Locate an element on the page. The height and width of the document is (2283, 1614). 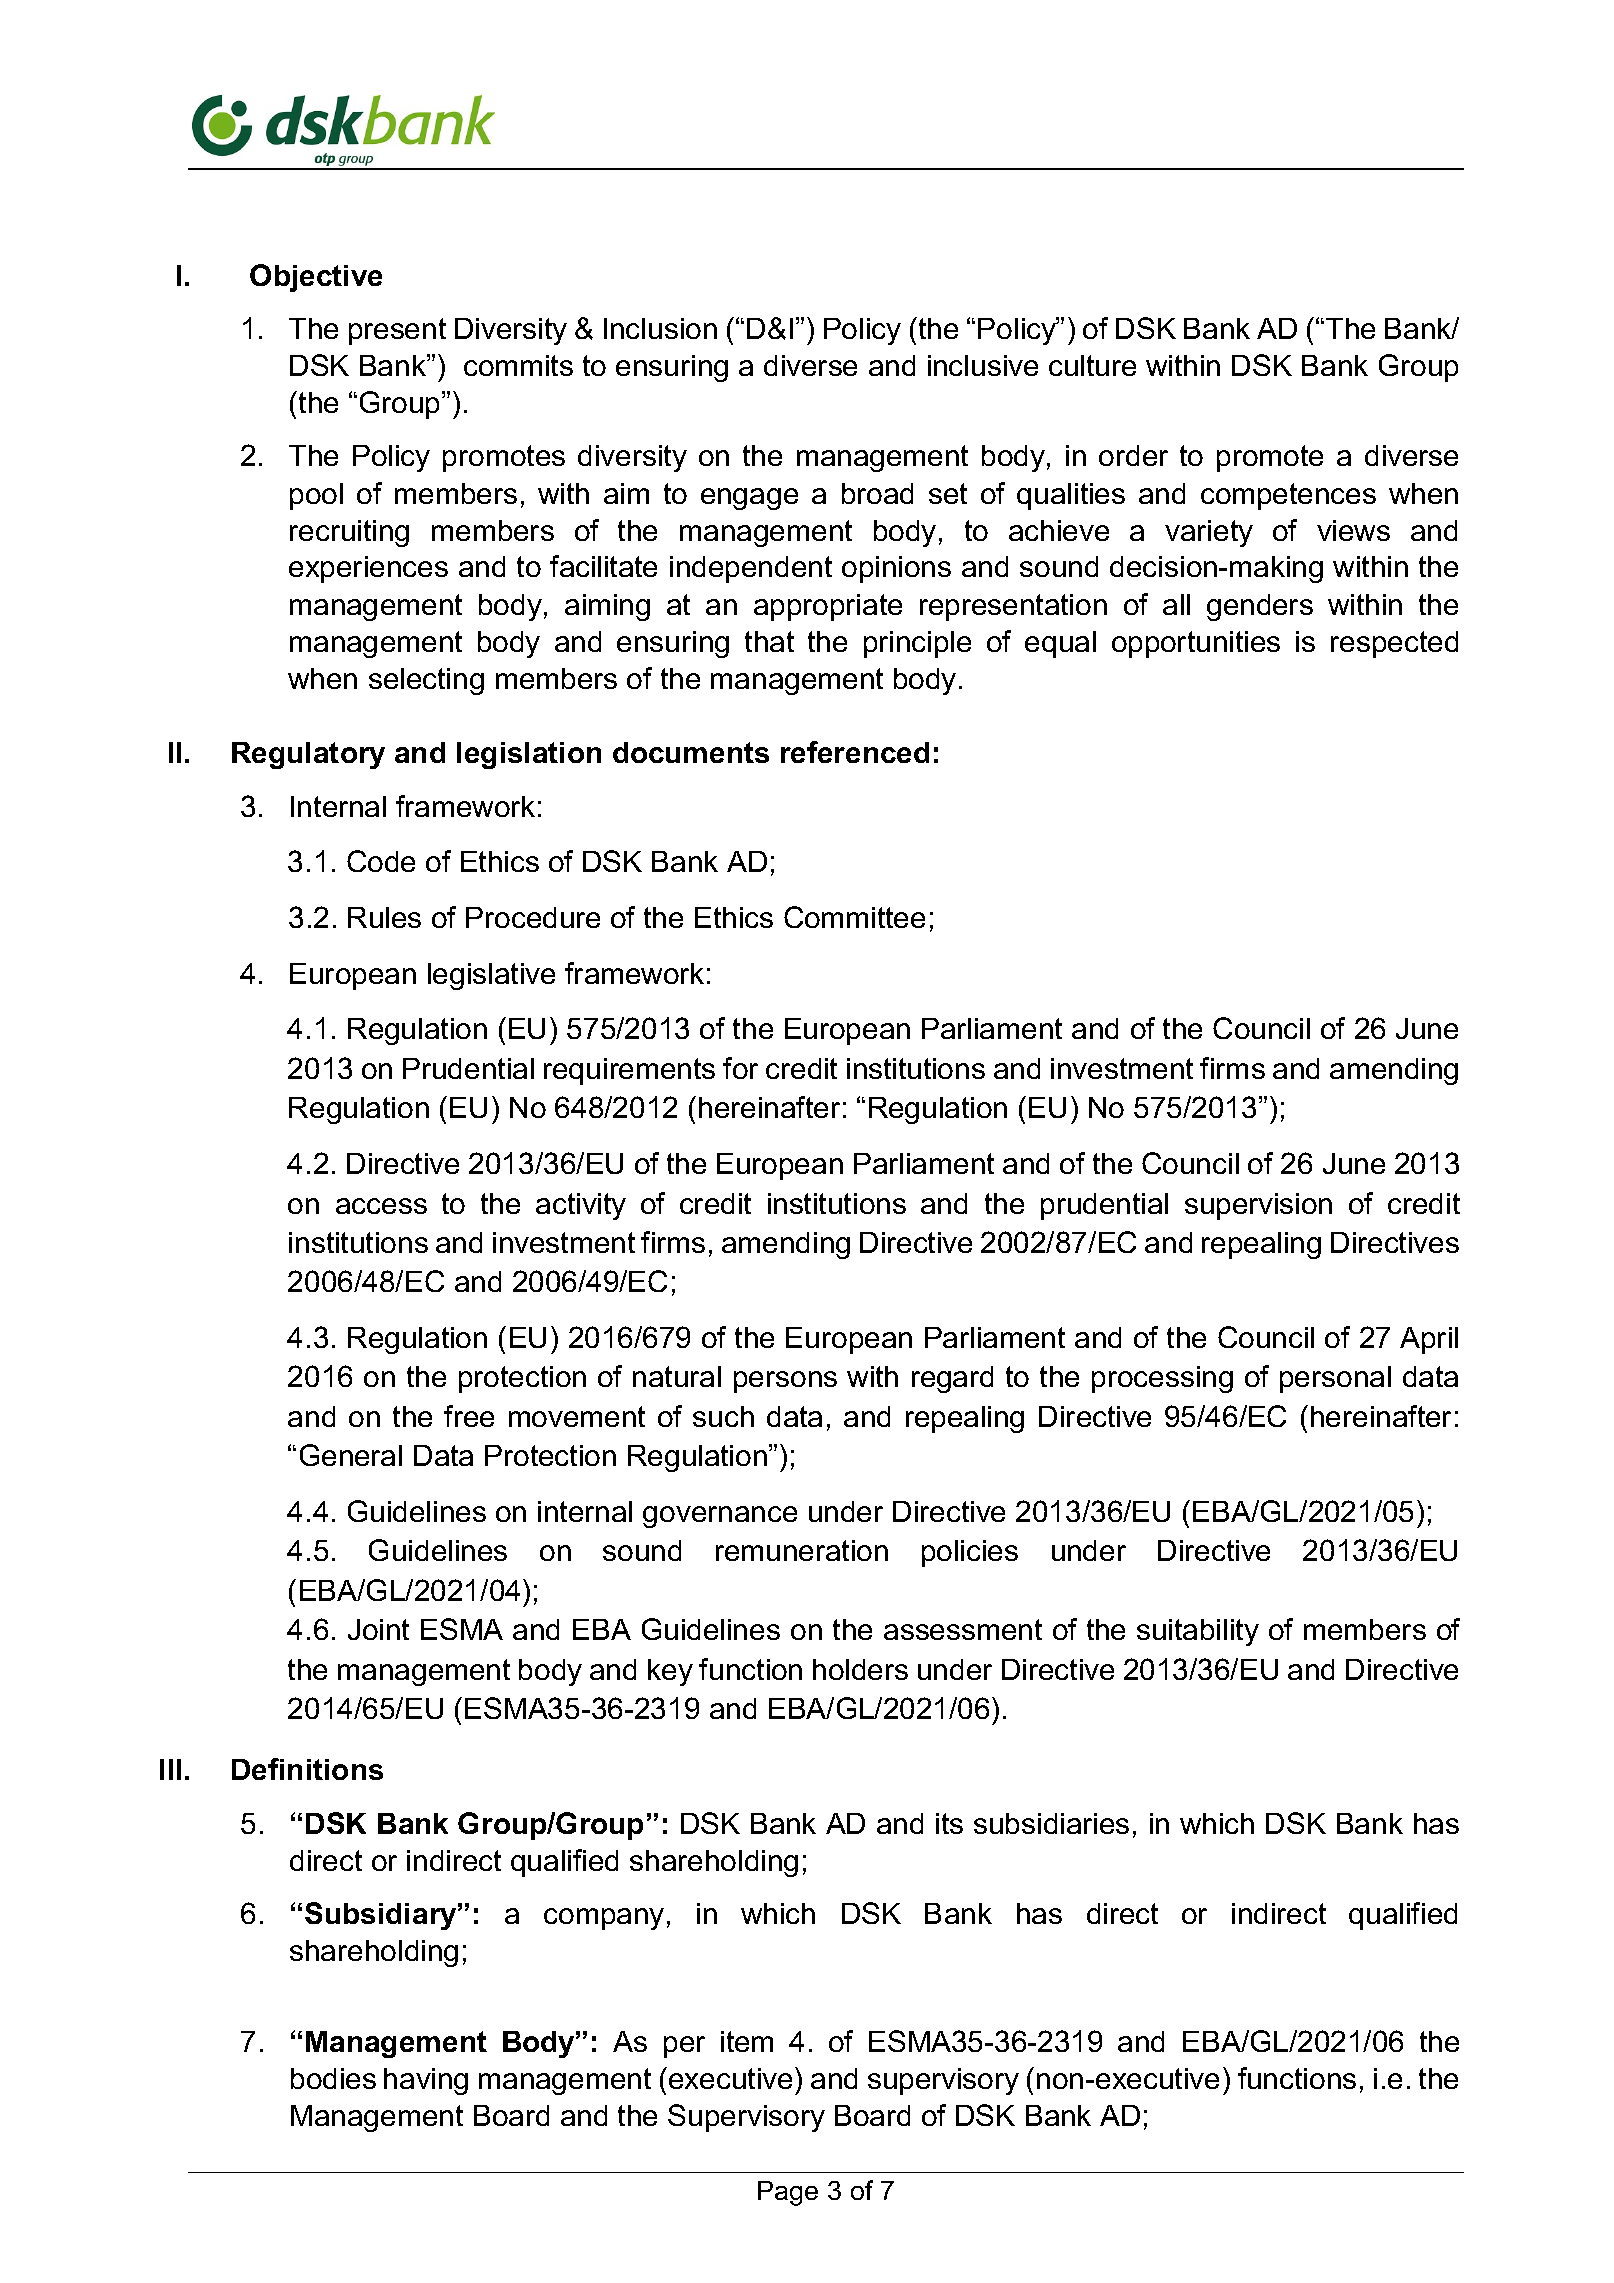
Objective is located at coordinates (316, 278).
